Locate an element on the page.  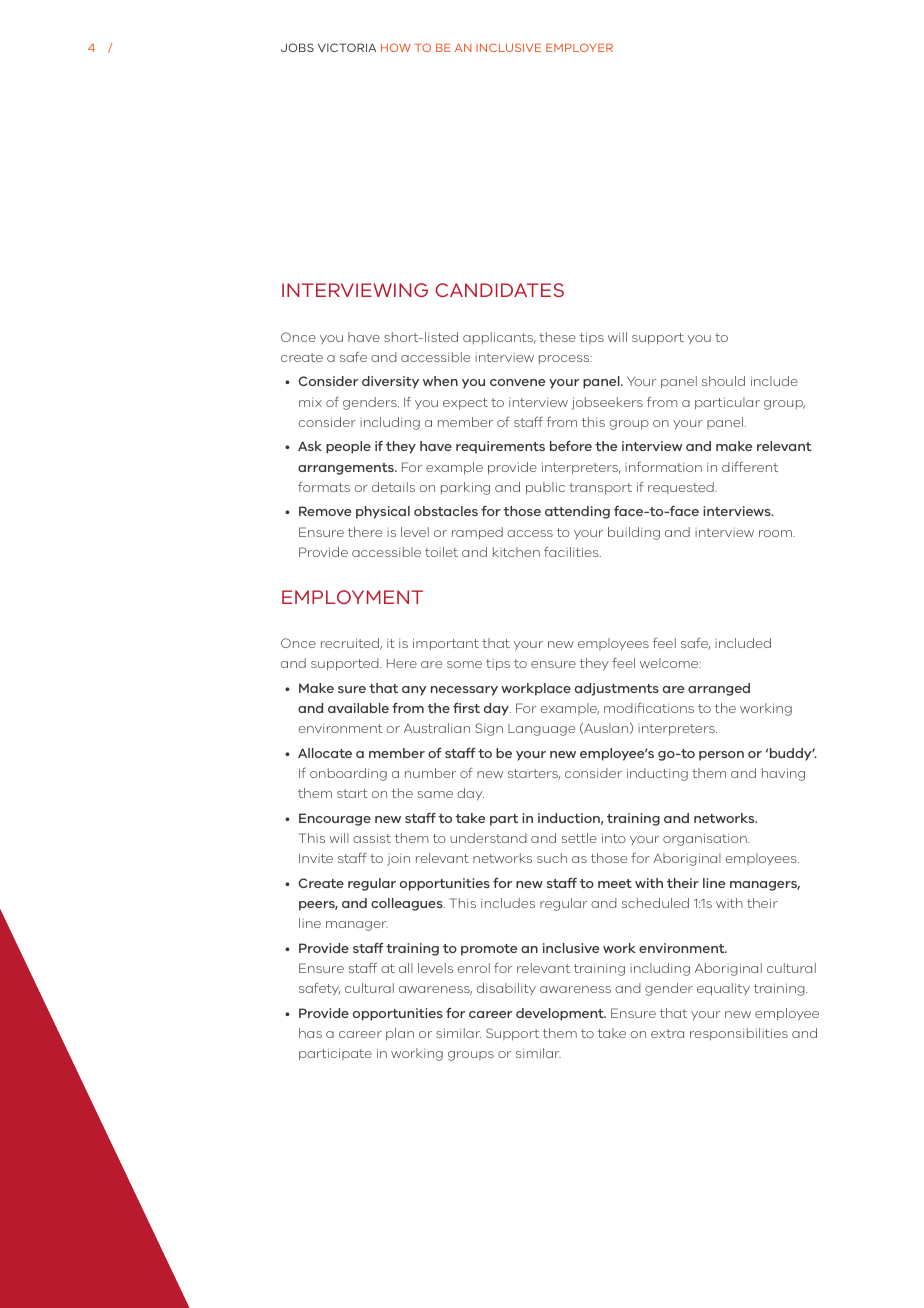
onboarding is located at coordinates (348, 774).
